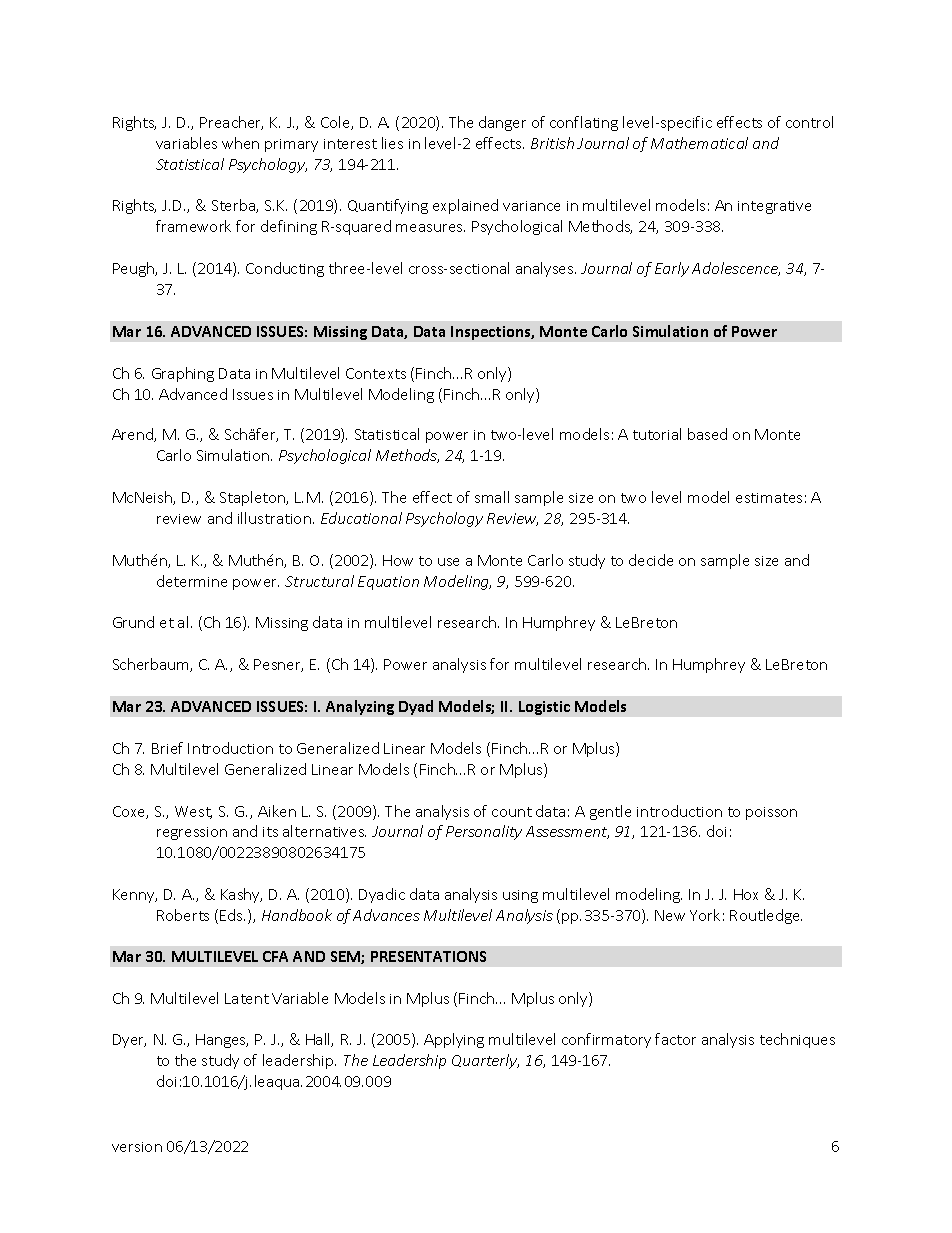 Image resolution: width=952 pixels, height=1233 pixels. I want to click on when, so click(240, 143).
